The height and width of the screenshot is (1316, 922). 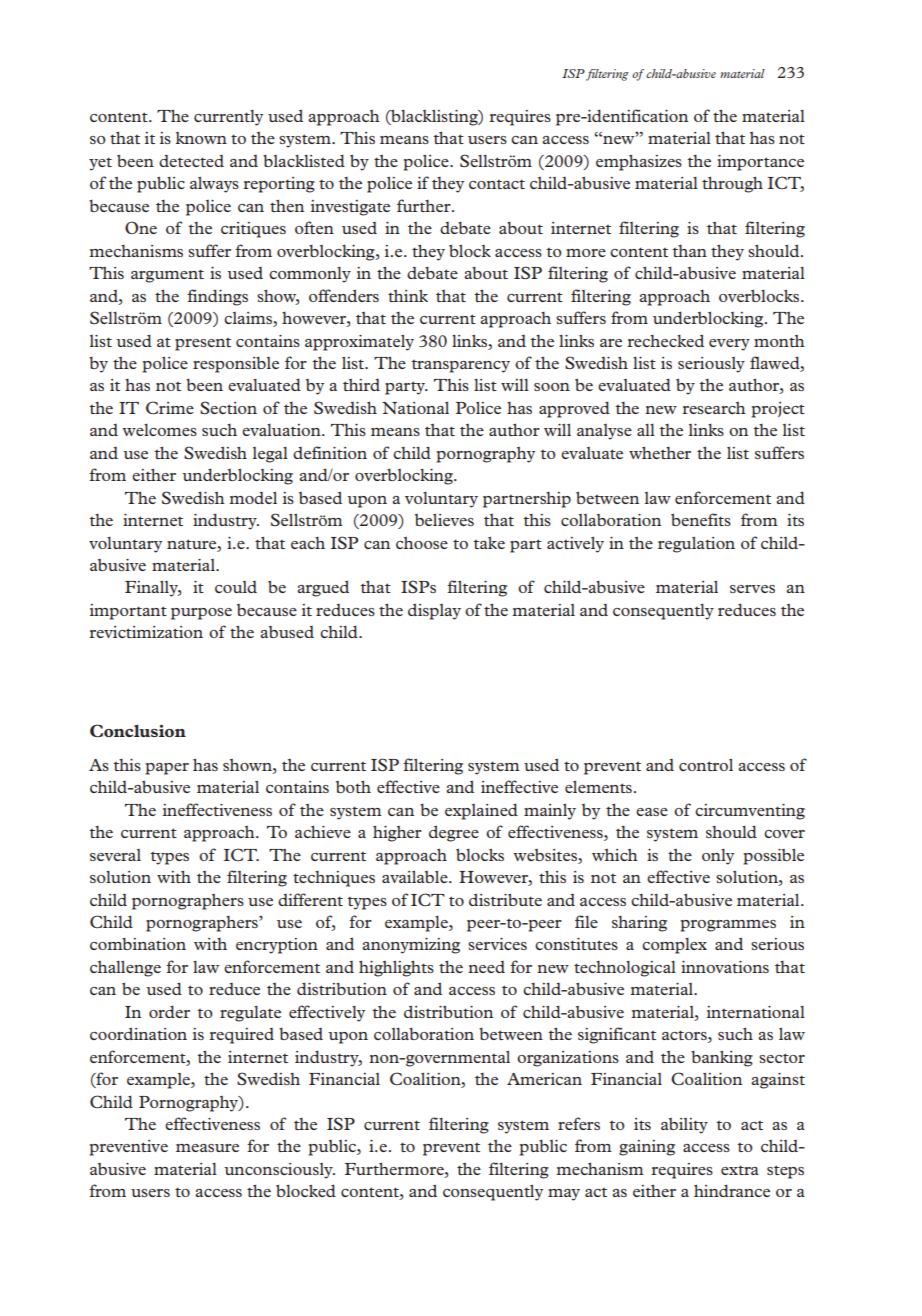 I want to click on available, so click(x=416, y=876).
